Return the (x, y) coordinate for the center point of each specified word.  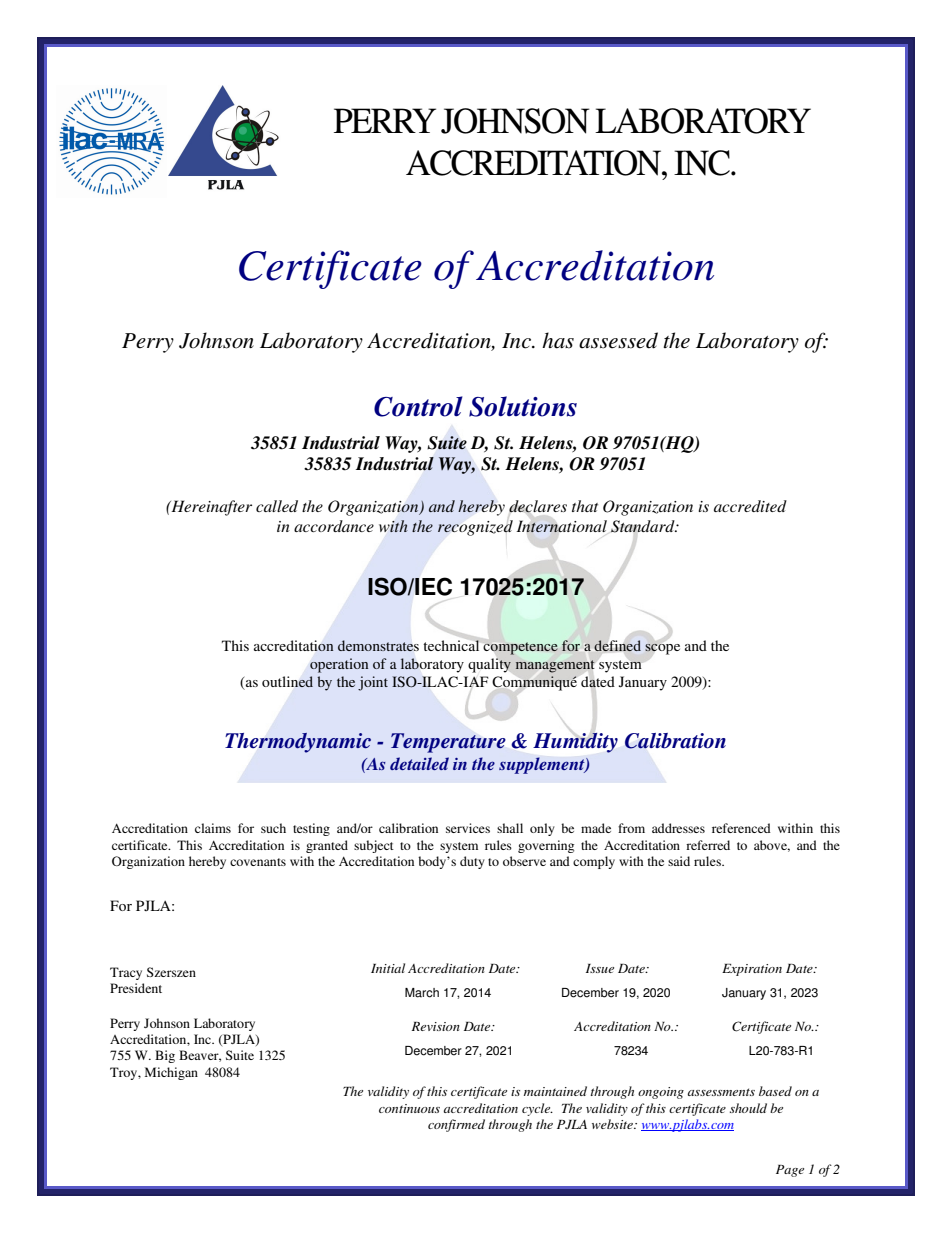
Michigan (171, 1073)
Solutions (523, 406)
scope (662, 649)
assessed (618, 340)
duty (472, 862)
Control (418, 406)
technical (451, 645)
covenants (258, 862)
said (679, 861)
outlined (287, 682)
